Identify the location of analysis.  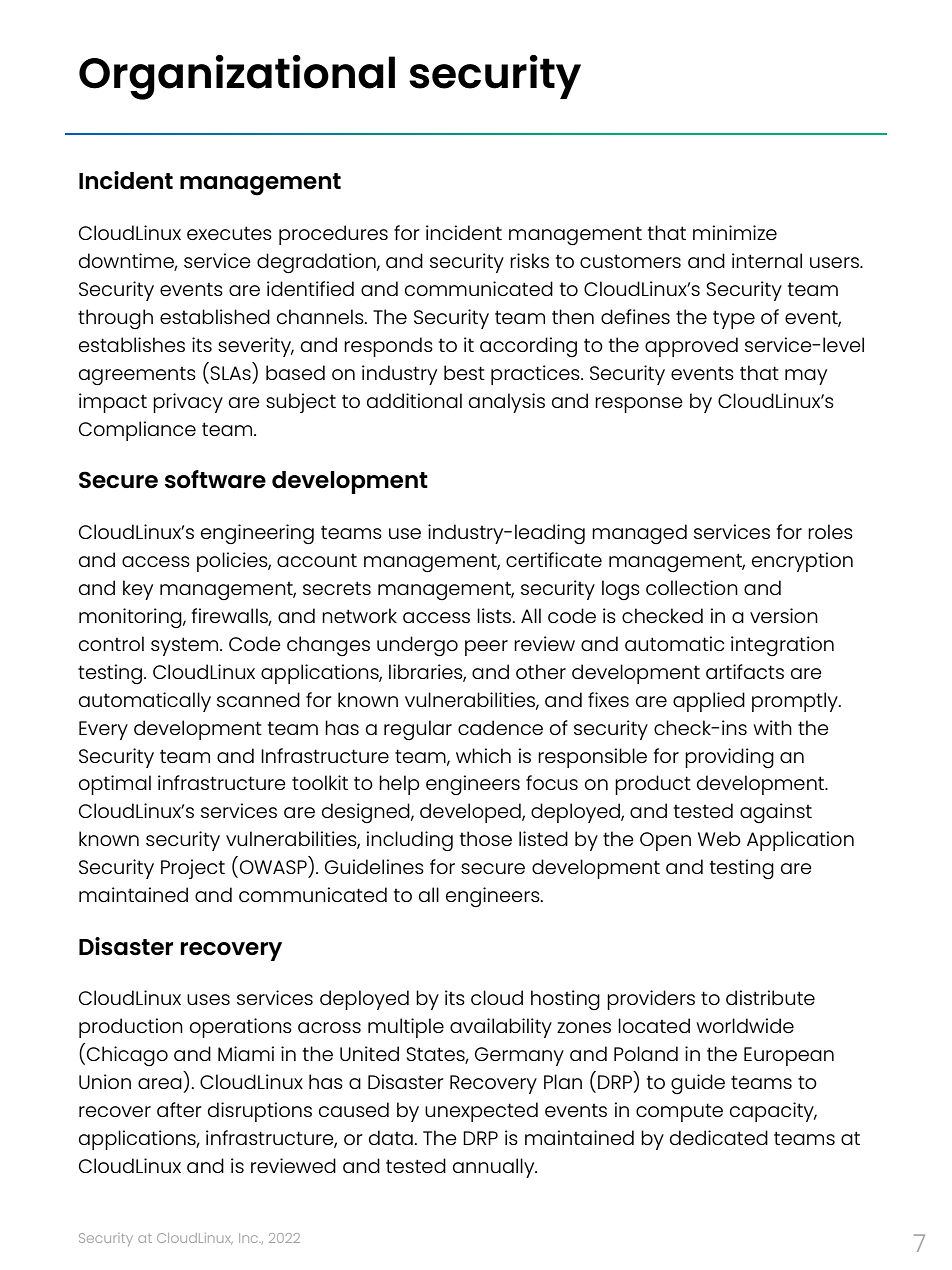
(507, 403).
